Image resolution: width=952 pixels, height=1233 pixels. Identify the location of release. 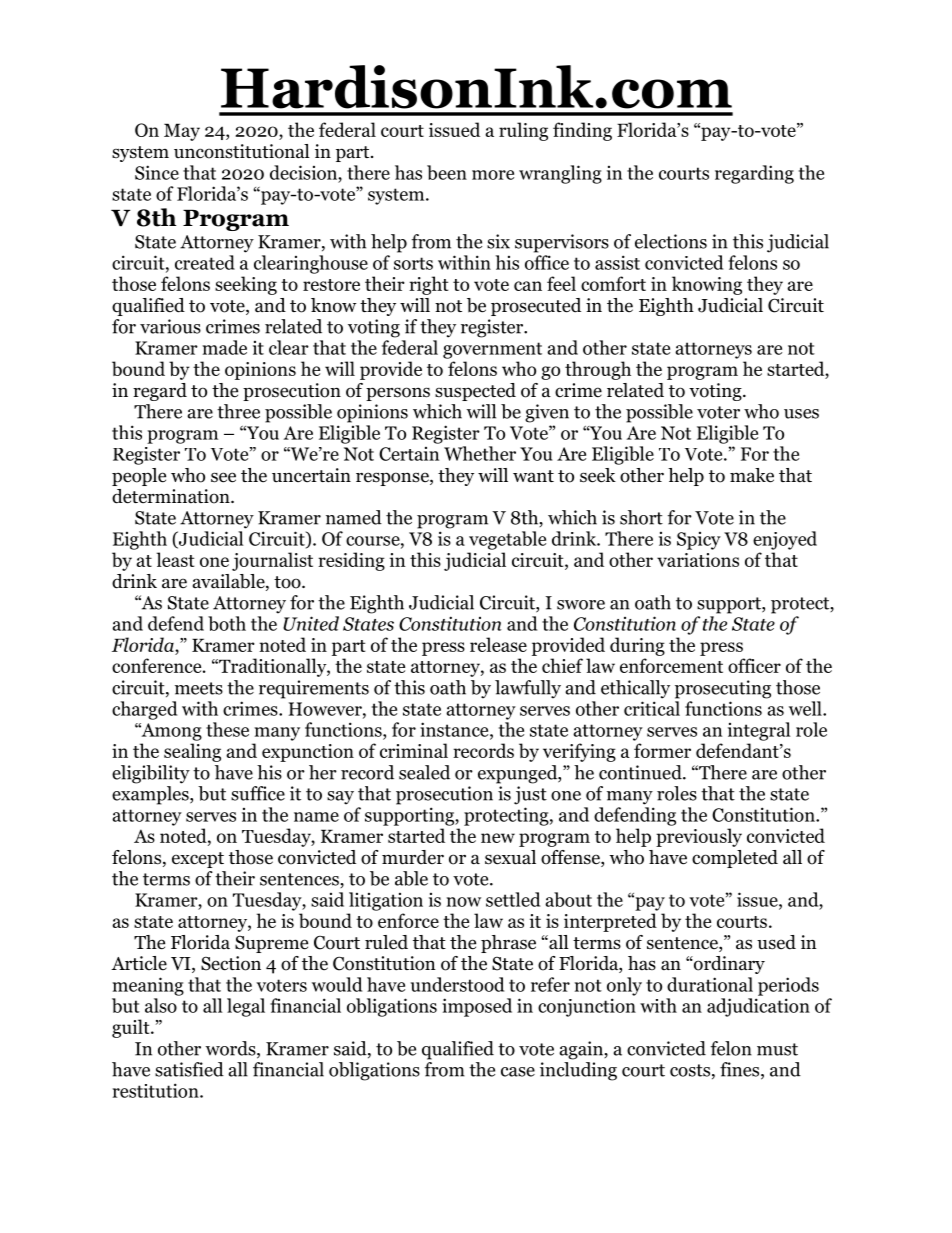
(498, 644).
